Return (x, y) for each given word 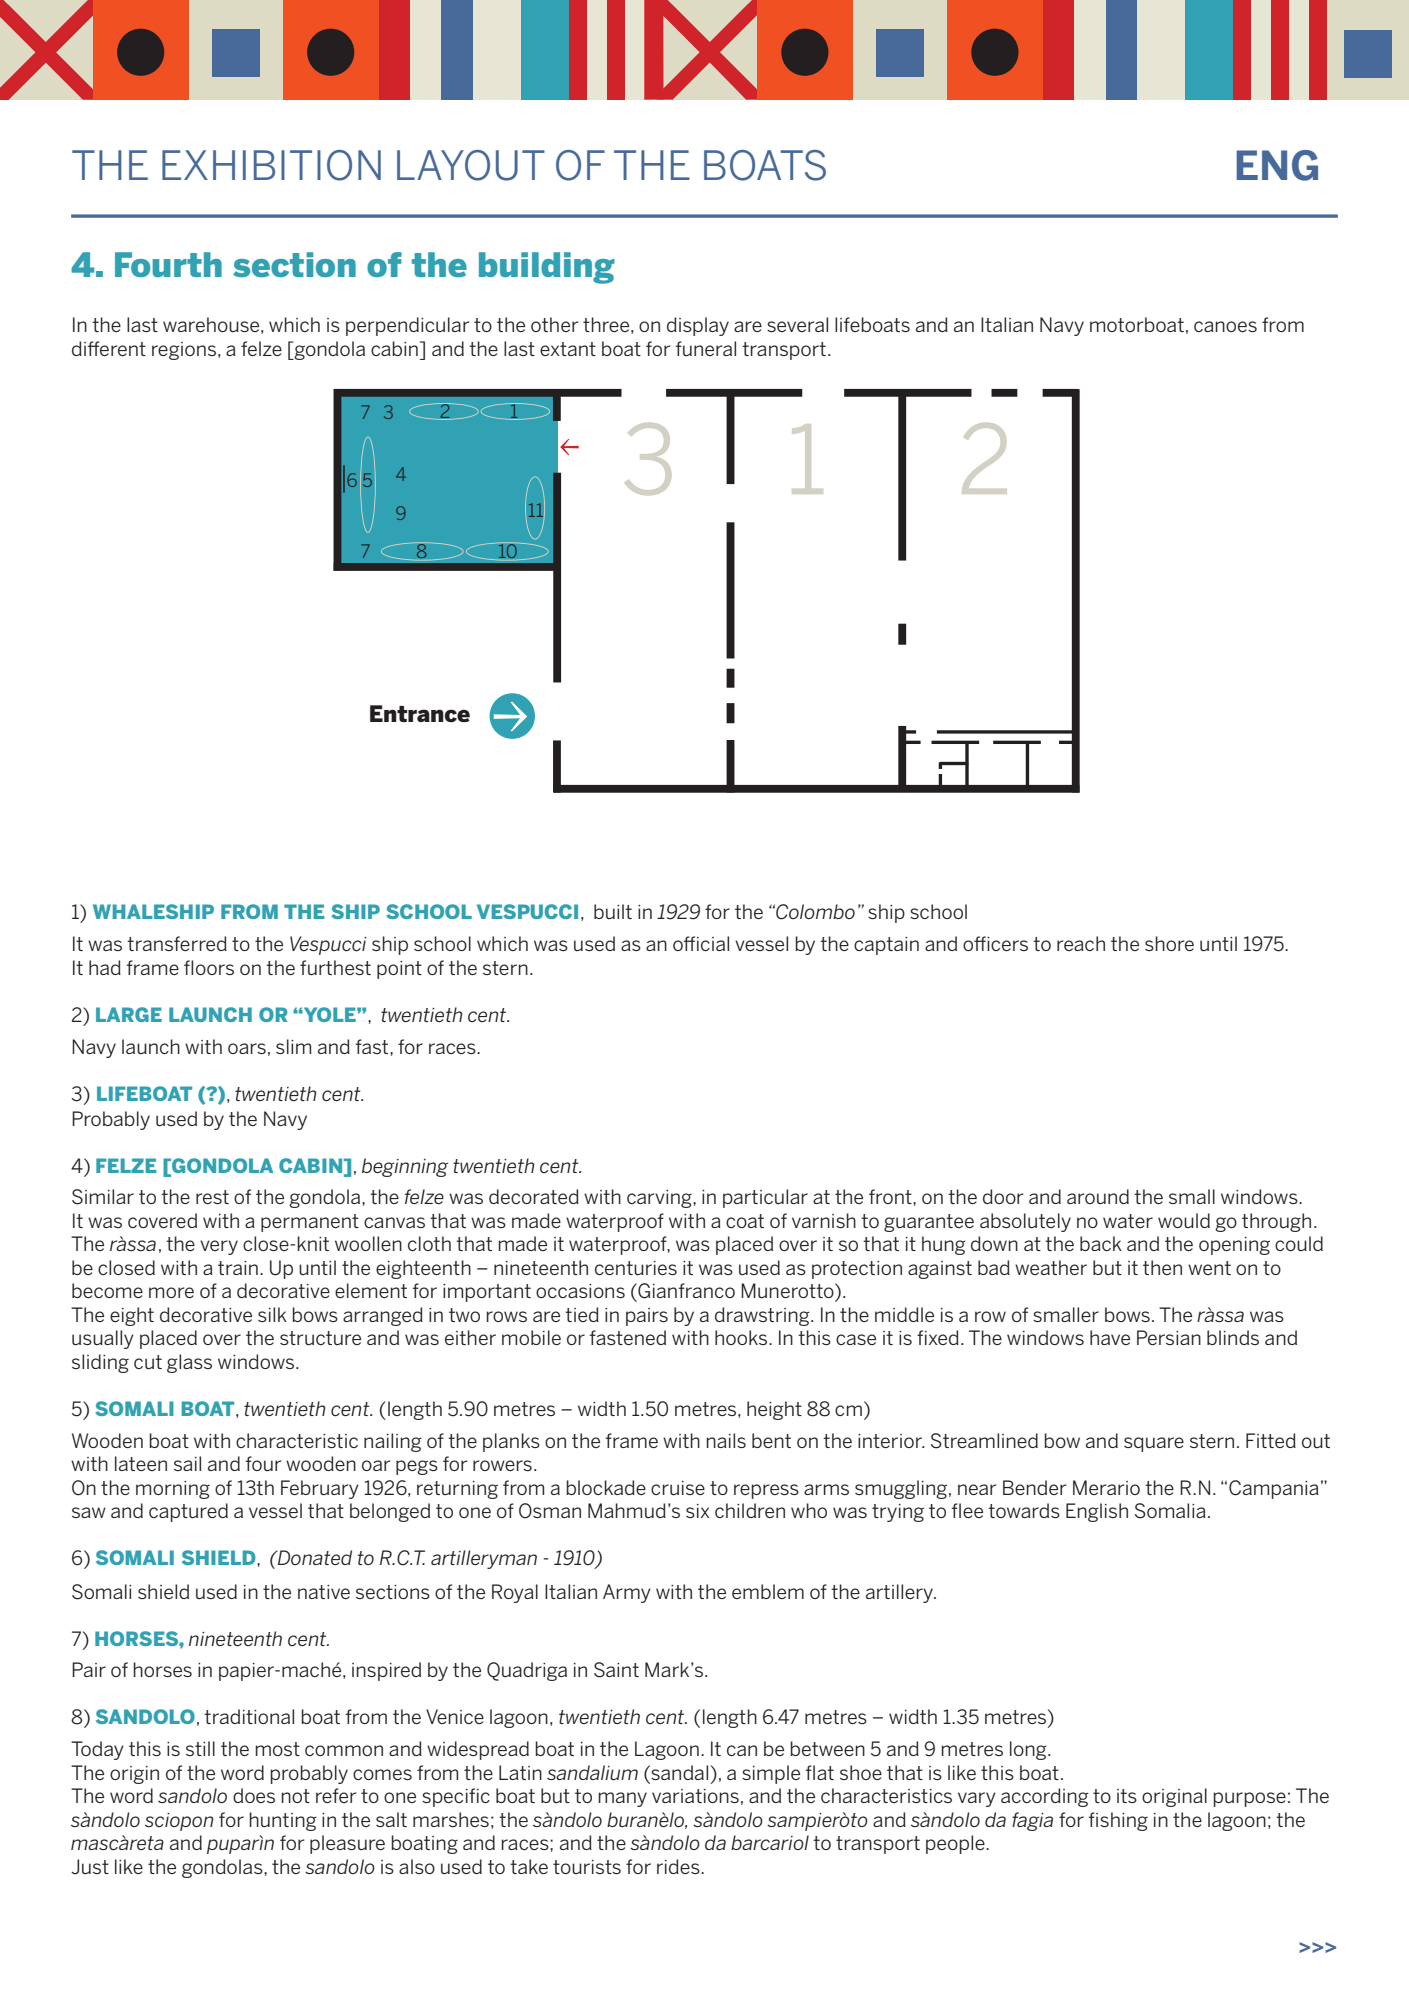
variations (695, 1796)
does (254, 1795)
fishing (1118, 1821)
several (797, 324)
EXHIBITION (271, 165)
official (701, 943)
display (698, 326)
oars (247, 1048)
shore (1169, 943)
